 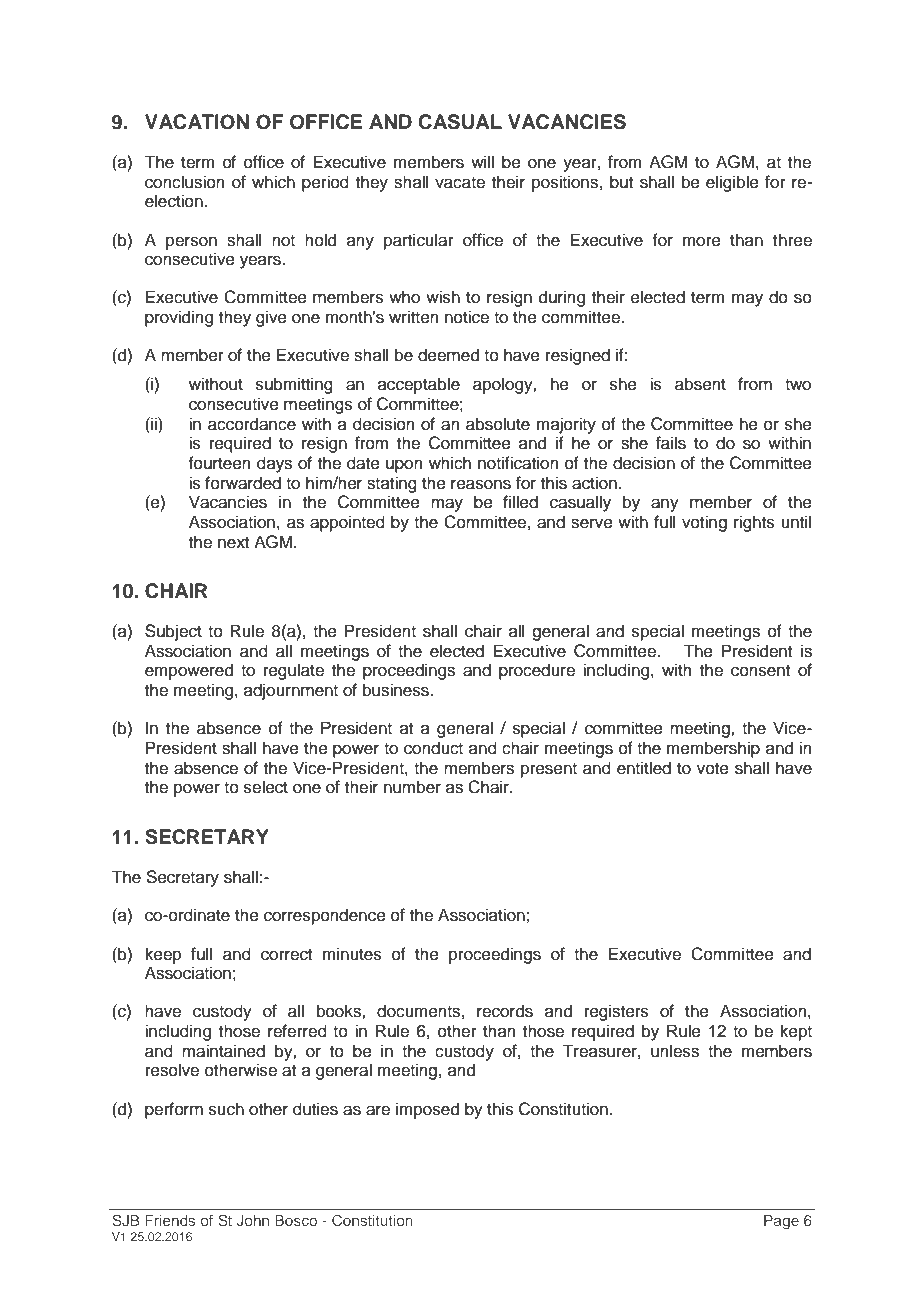 I want to click on unless, so click(x=675, y=1051).
